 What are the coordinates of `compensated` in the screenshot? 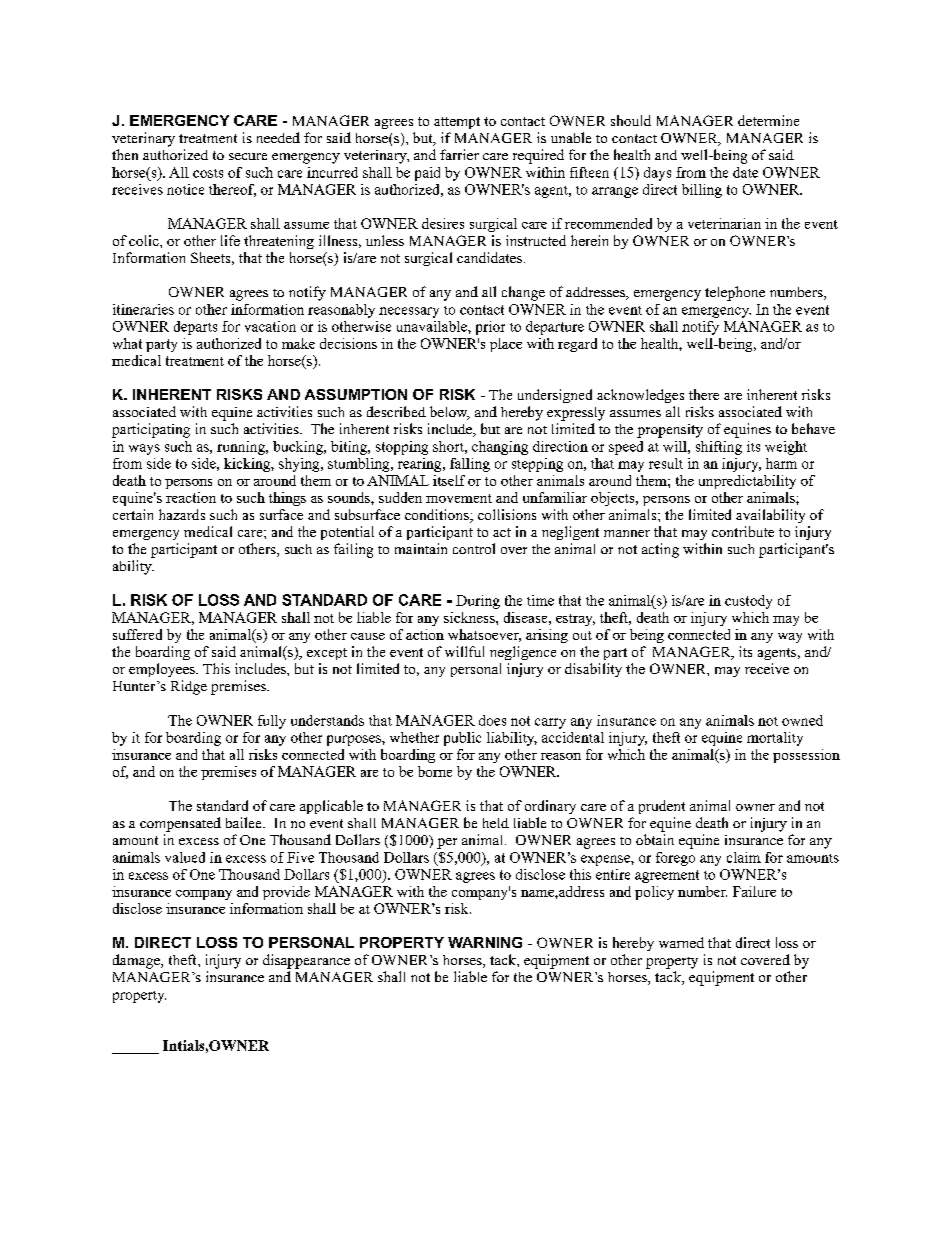 It's located at (180, 824).
